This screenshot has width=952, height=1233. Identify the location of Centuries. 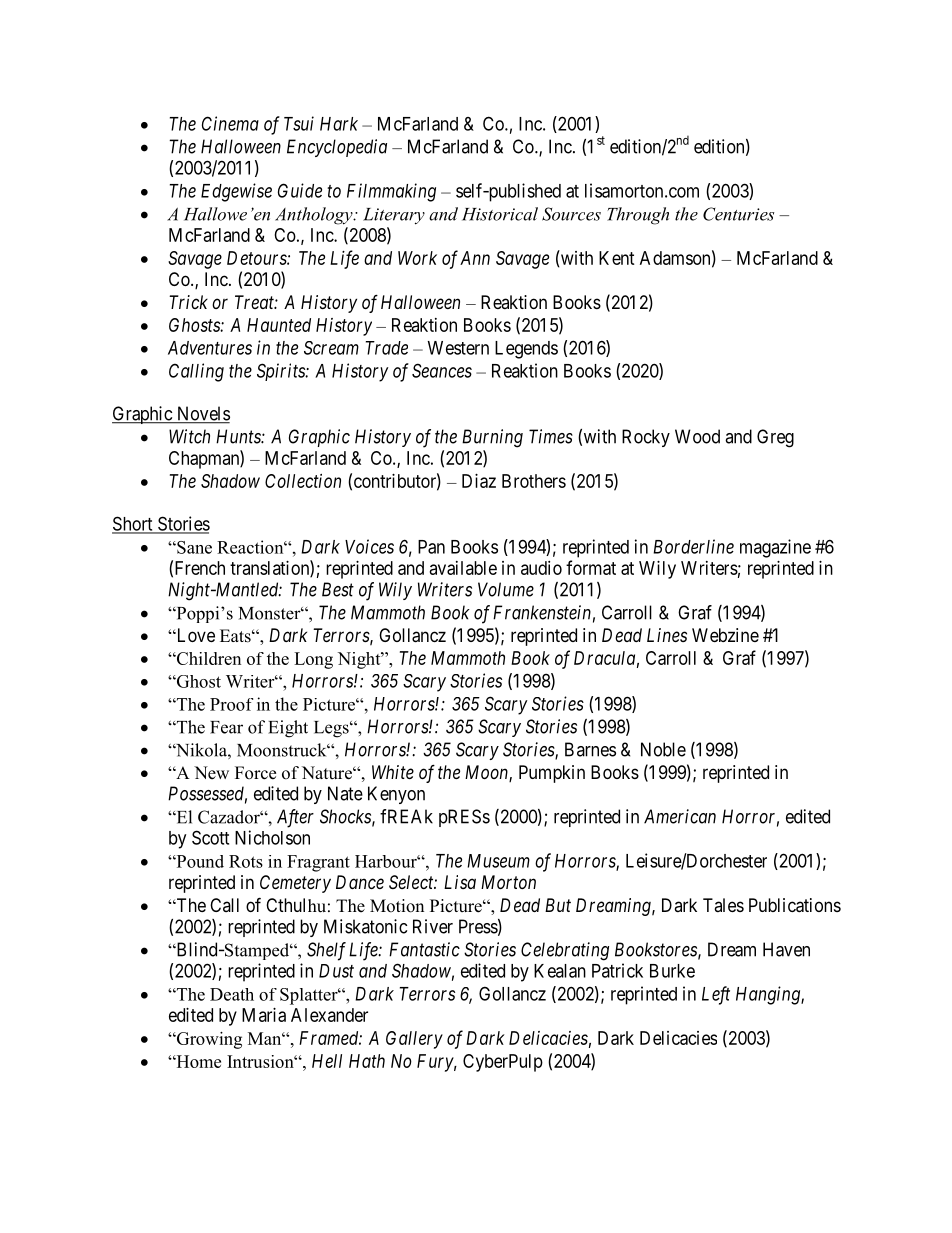
(738, 214).
